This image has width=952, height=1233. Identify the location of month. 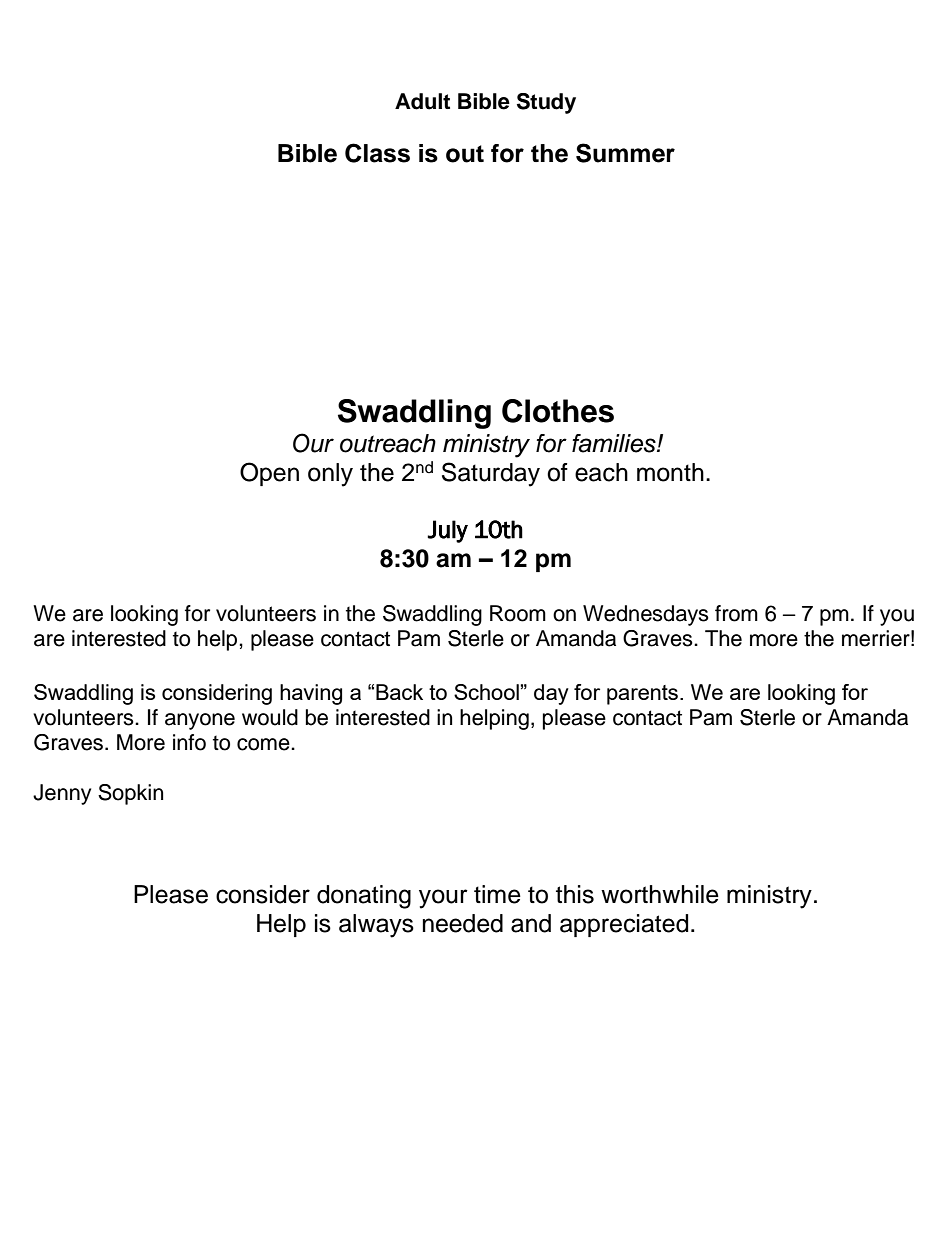
(670, 472).
